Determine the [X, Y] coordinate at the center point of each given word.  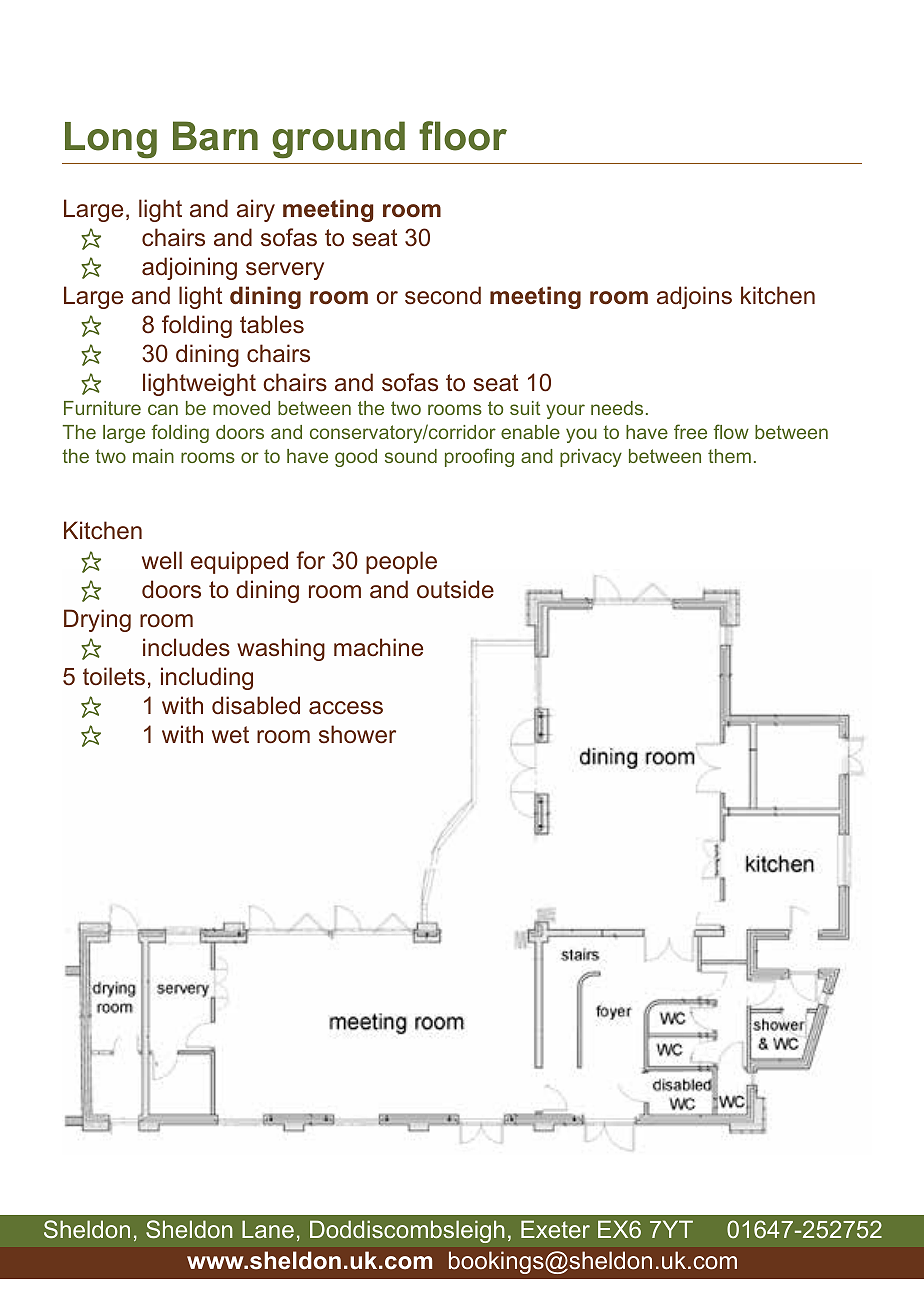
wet [230, 735]
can [163, 409]
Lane [268, 1229]
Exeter [555, 1229]
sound [411, 456]
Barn [215, 136]
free [690, 431]
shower [357, 734]
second [443, 295]
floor [463, 136]
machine [378, 647]
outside [455, 589]
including [207, 678]
